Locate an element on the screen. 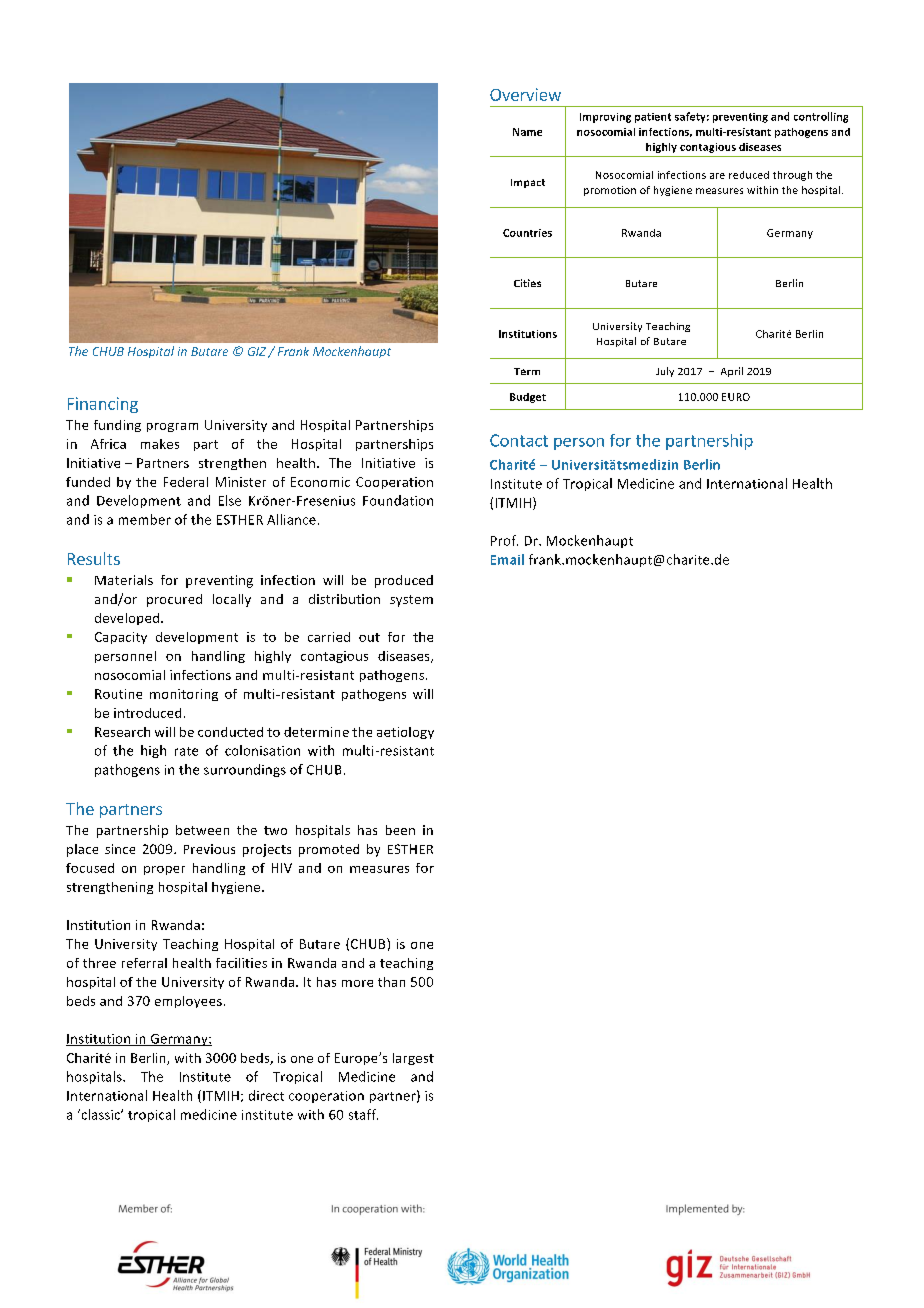 The image size is (924, 1308). April is located at coordinates (732, 372).
